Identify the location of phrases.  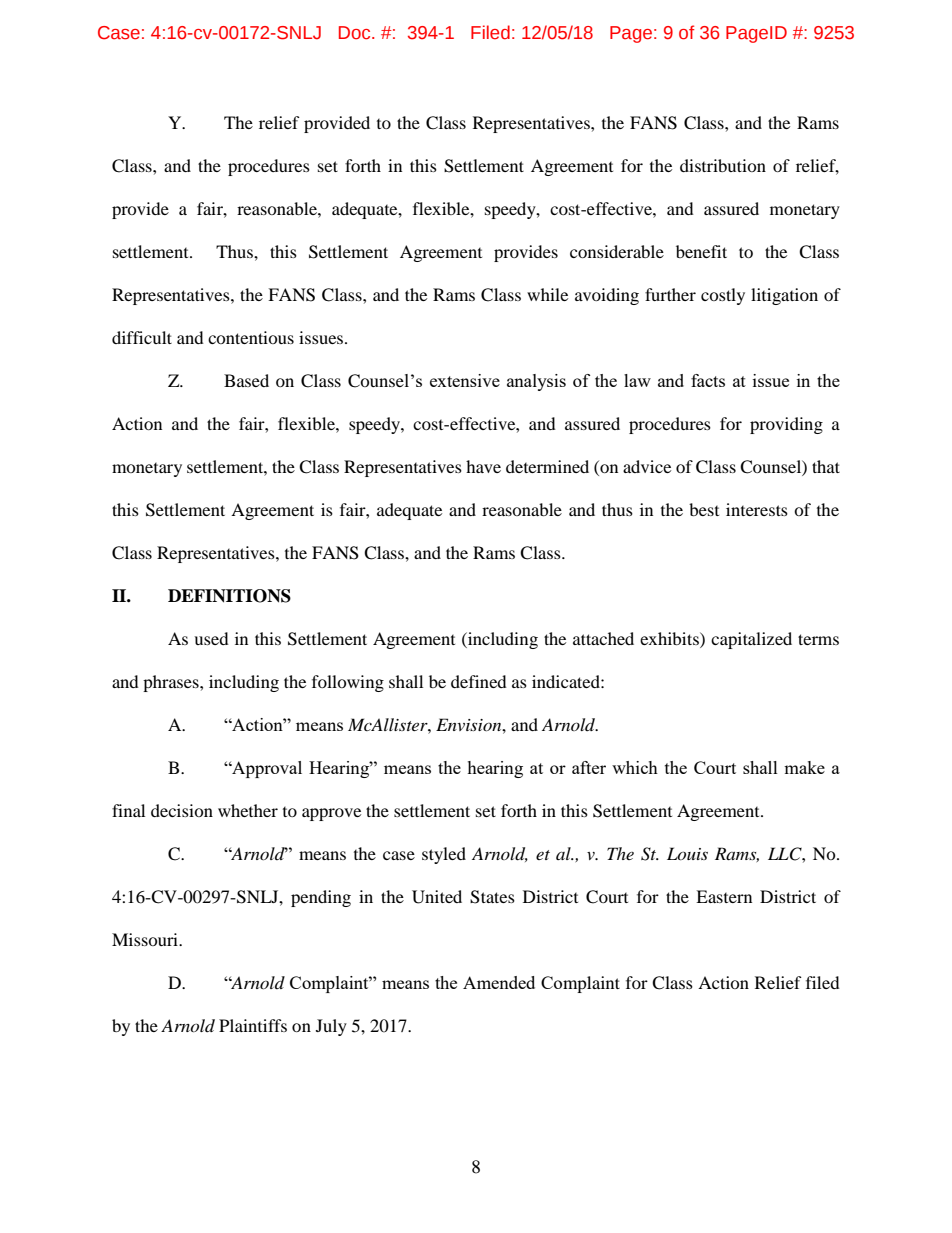
(172, 683).
